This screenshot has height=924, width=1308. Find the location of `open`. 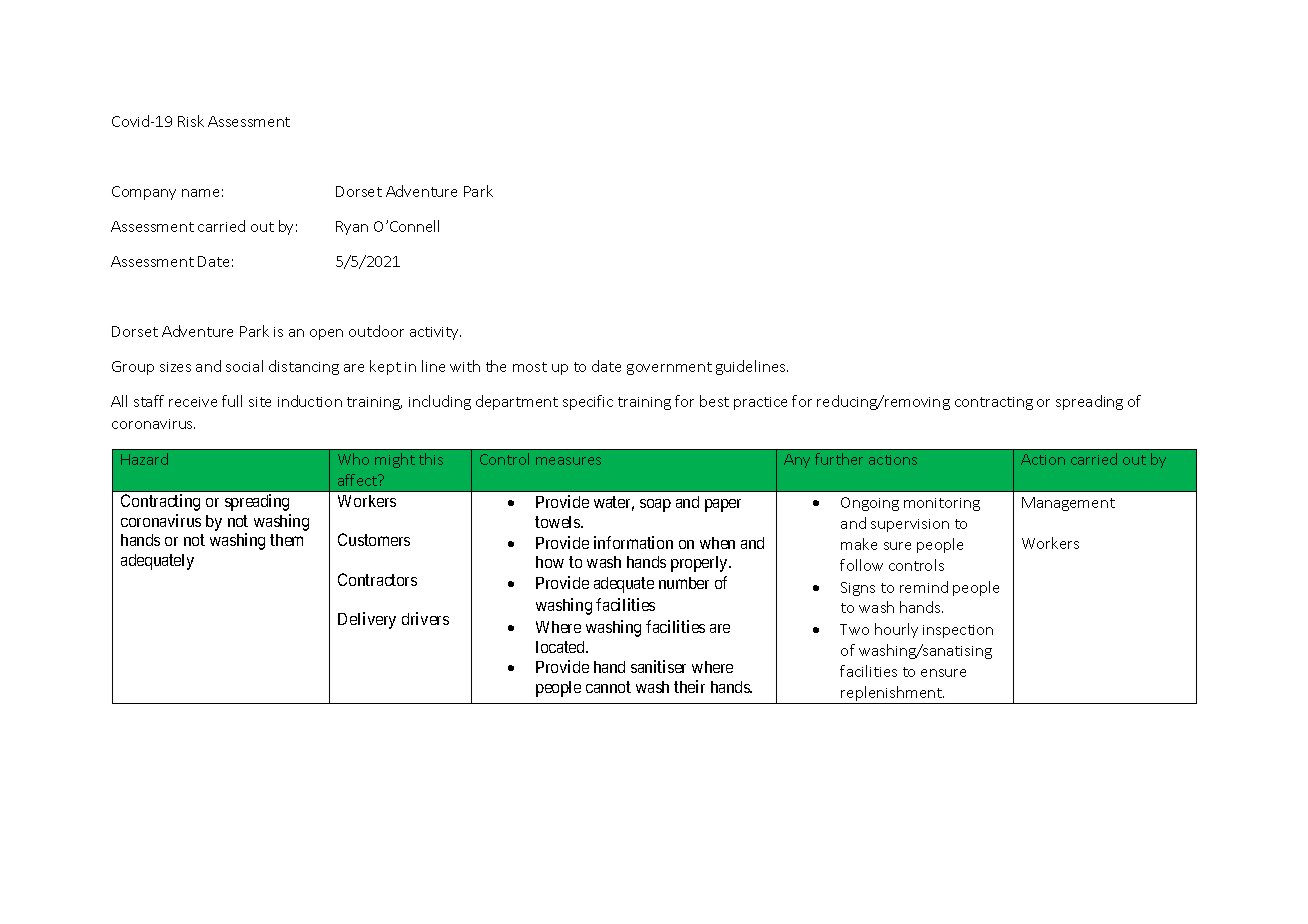

open is located at coordinates (326, 334).
